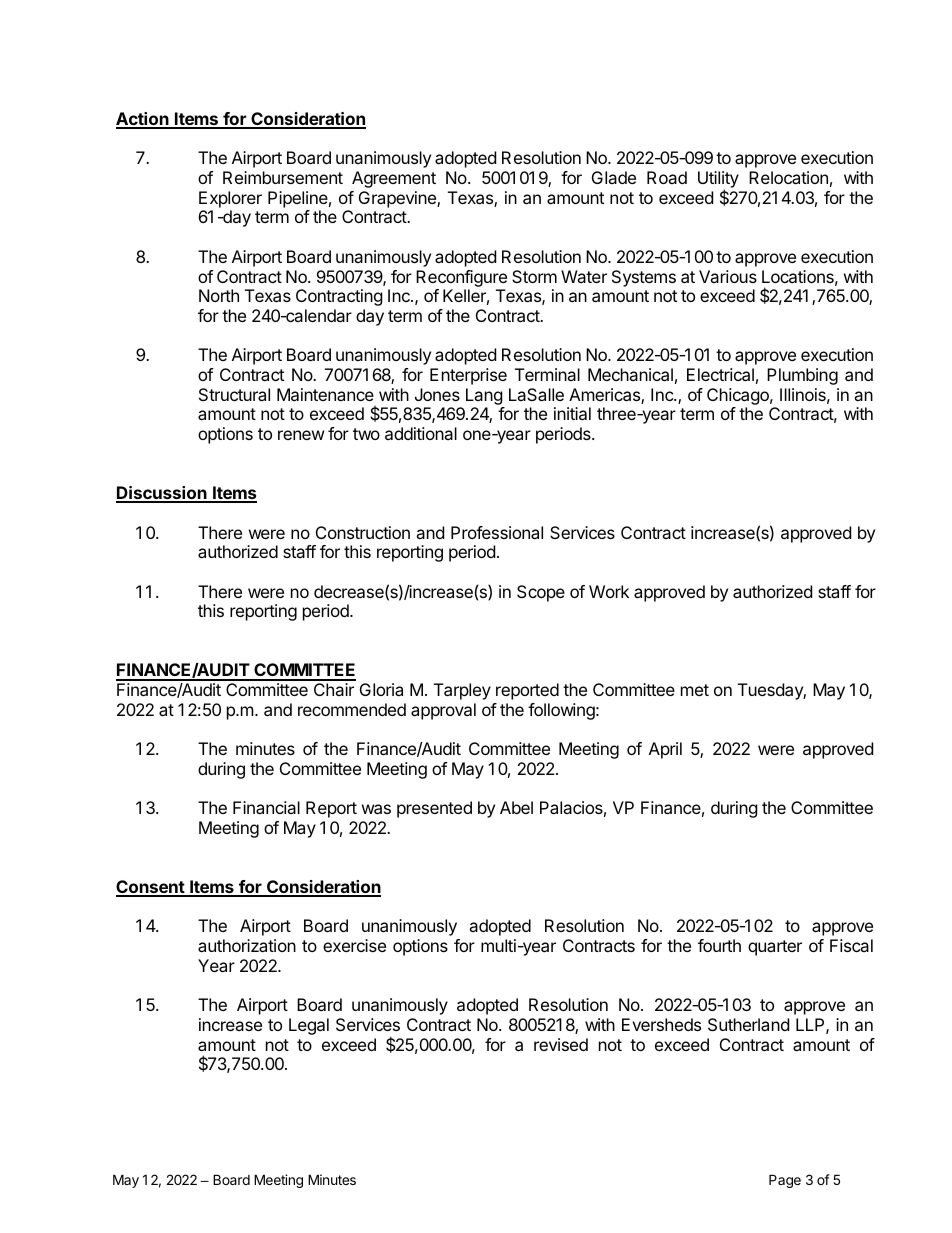 The height and width of the page is (1233, 952). I want to click on Professional, so click(497, 532).
